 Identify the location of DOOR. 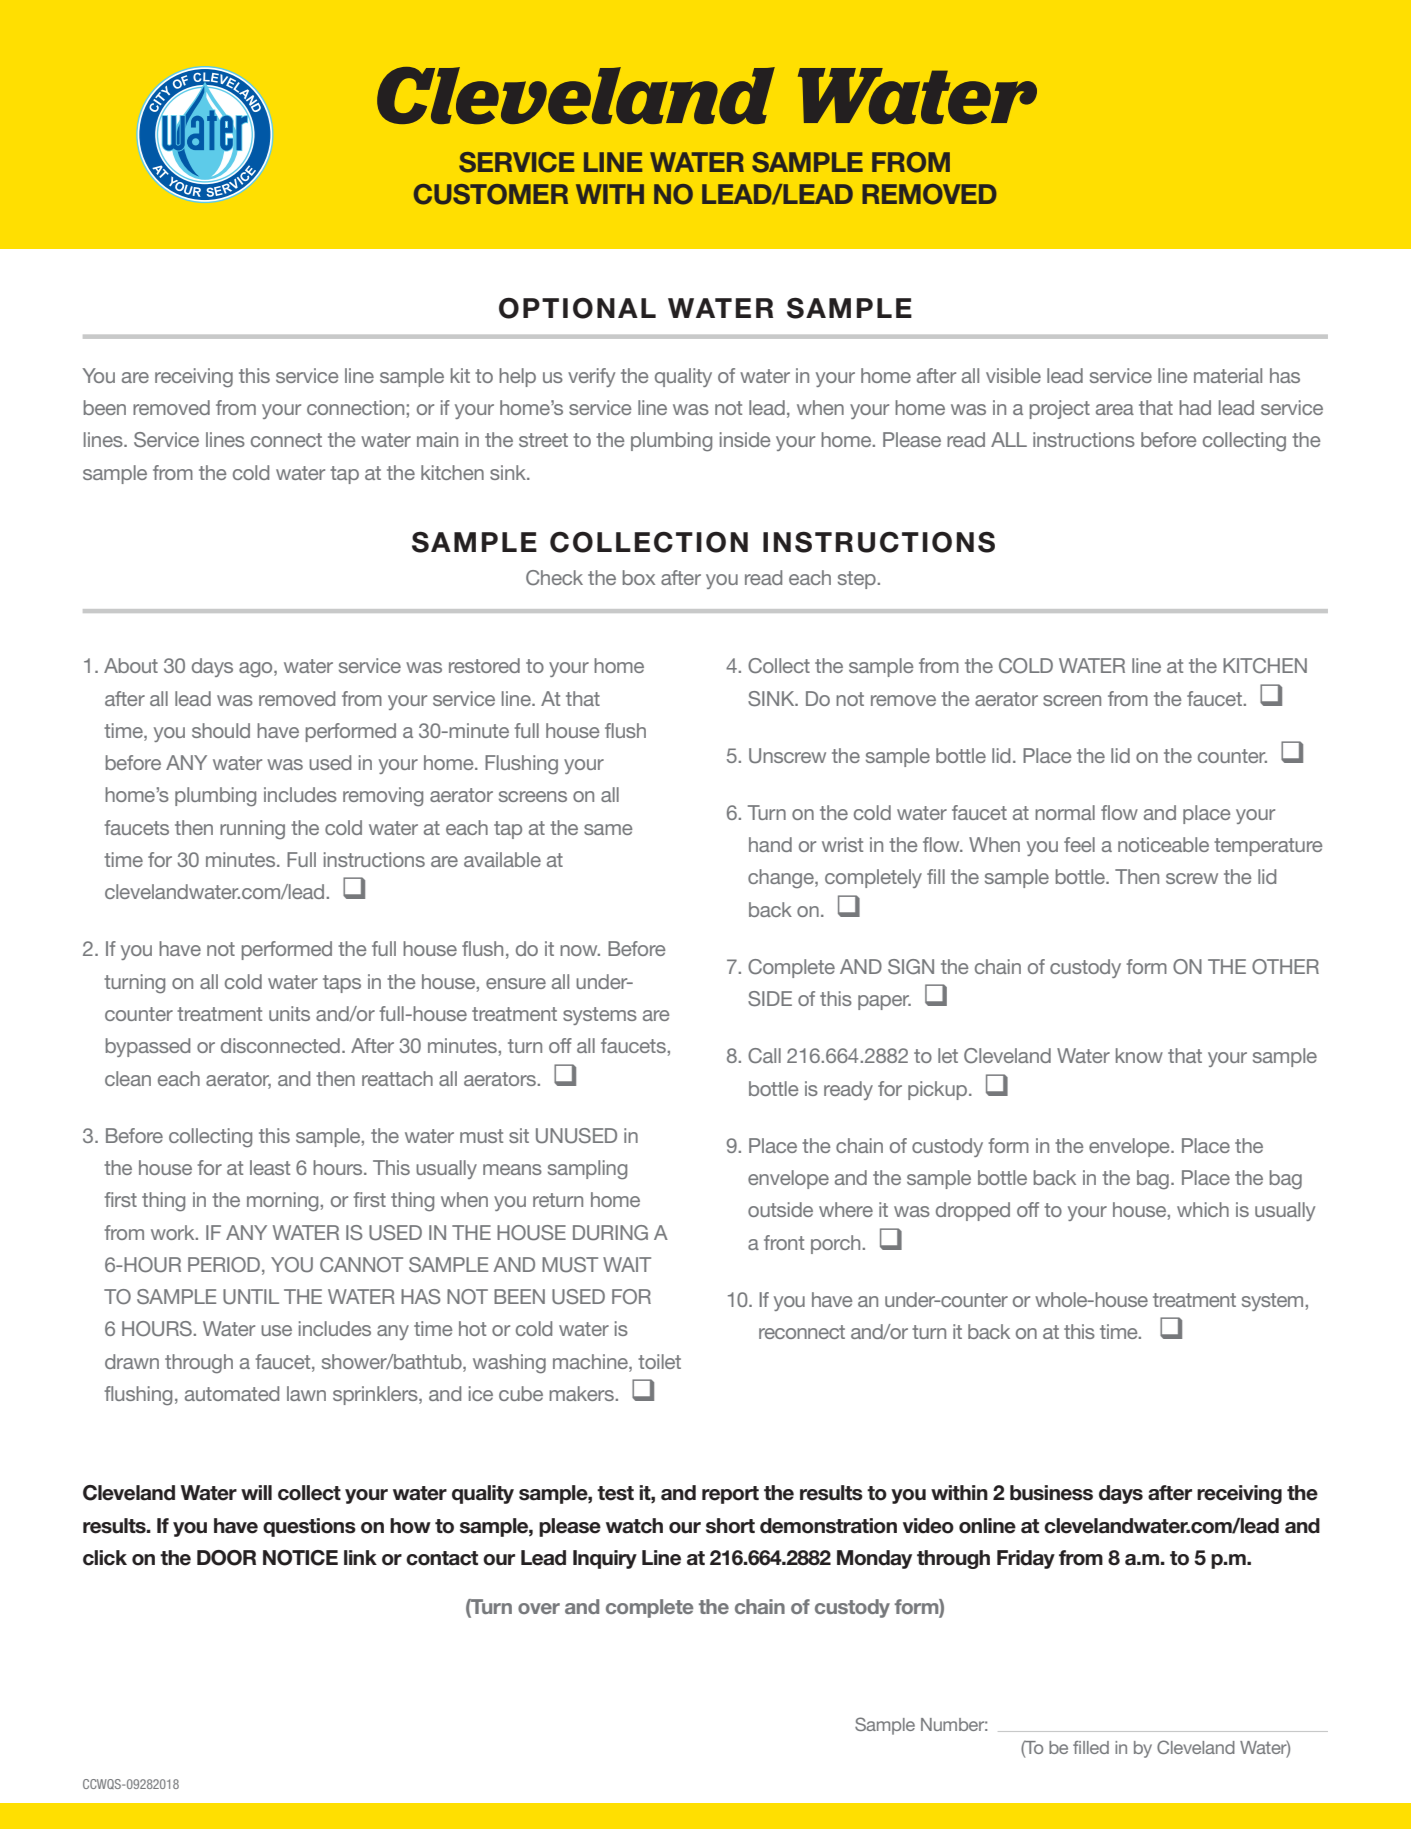
(226, 1558).
